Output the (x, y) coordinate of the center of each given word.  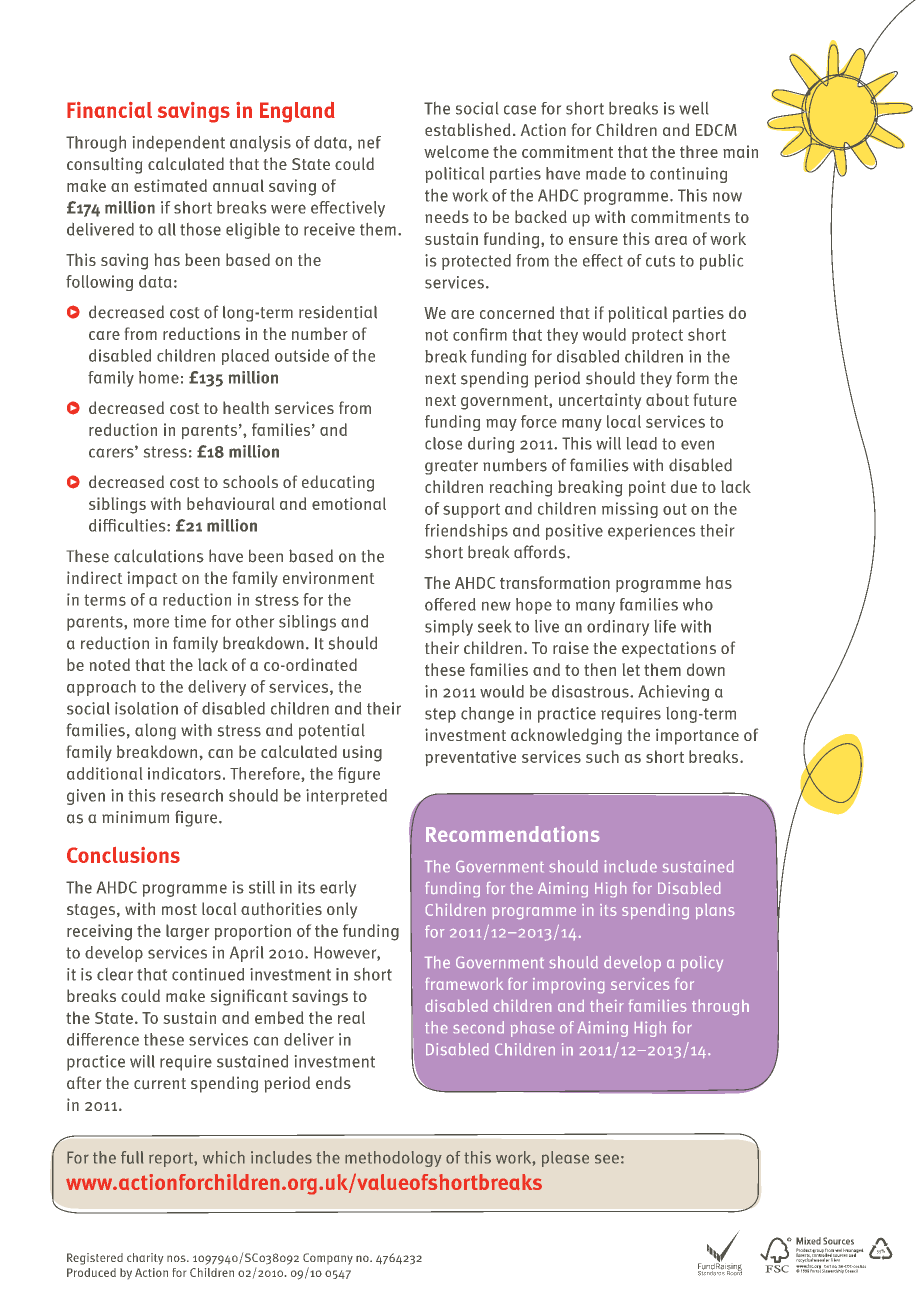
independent (179, 144)
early (338, 889)
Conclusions (123, 855)
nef (369, 142)
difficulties (128, 525)
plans (715, 911)
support (471, 510)
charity (145, 1259)
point (647, 488)
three (699, 151)
